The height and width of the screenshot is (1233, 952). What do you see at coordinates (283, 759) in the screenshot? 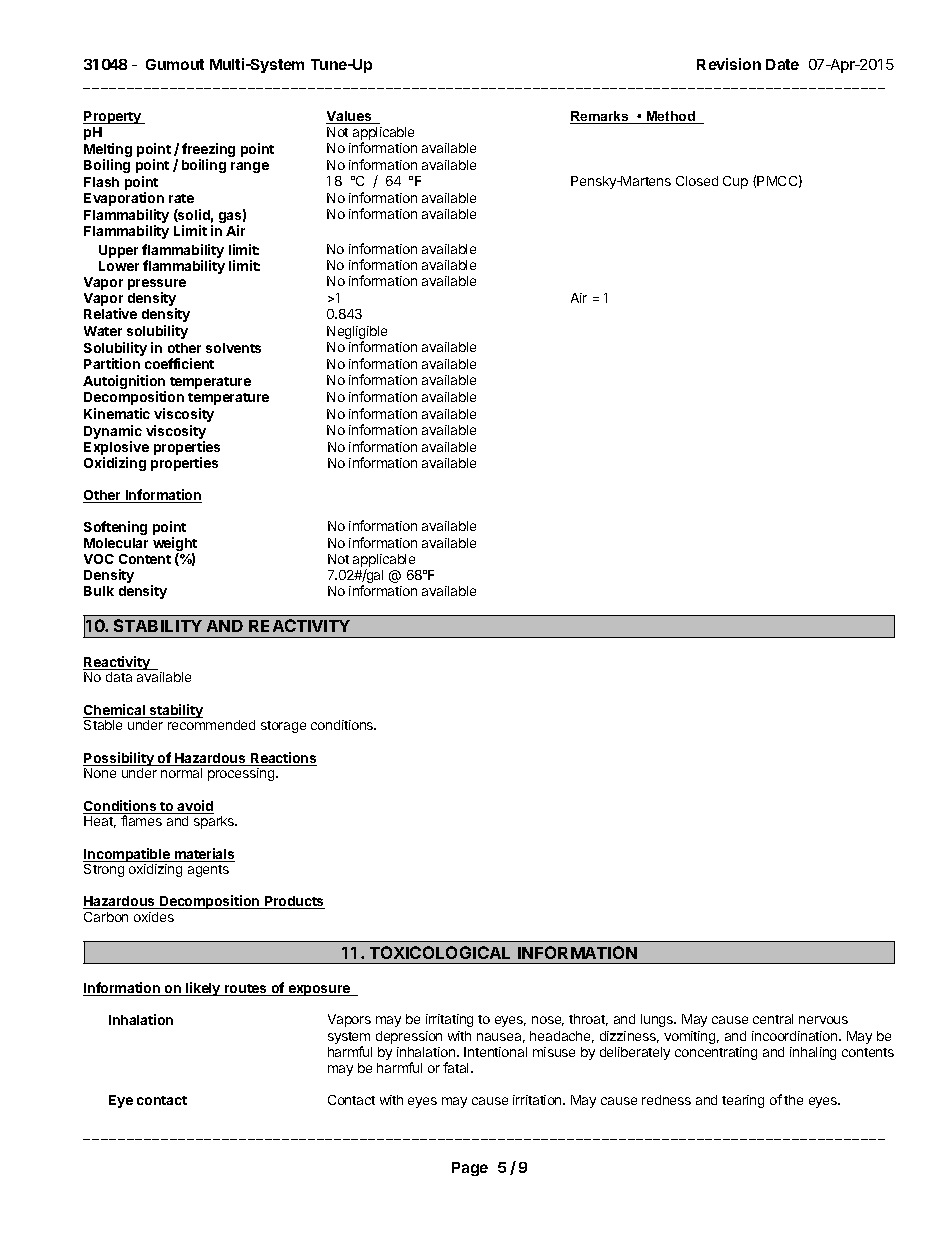
I see `Reactions` at bounding box center [283, 759].
